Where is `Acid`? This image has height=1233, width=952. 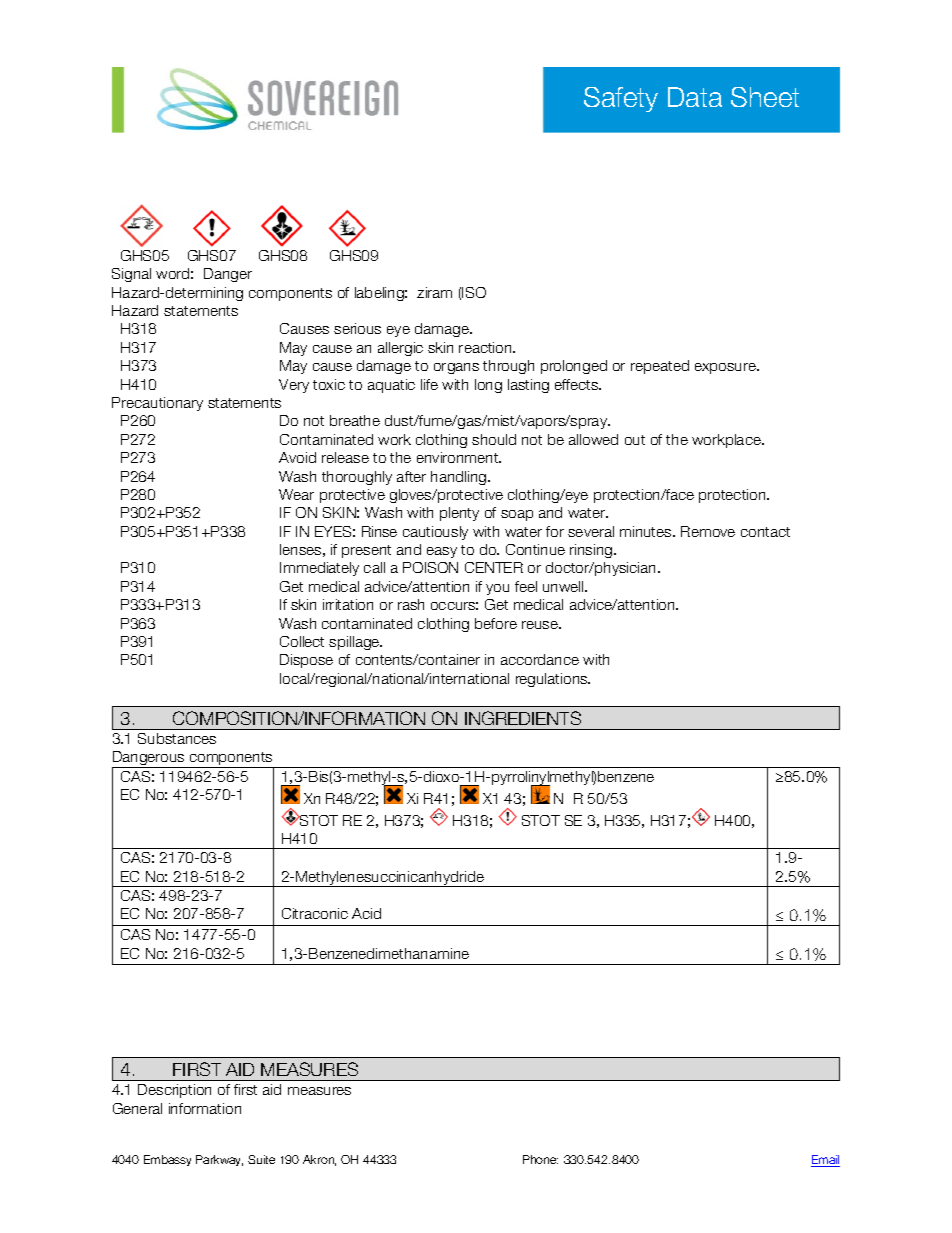
Acid is located at coordinates (366, 913).
